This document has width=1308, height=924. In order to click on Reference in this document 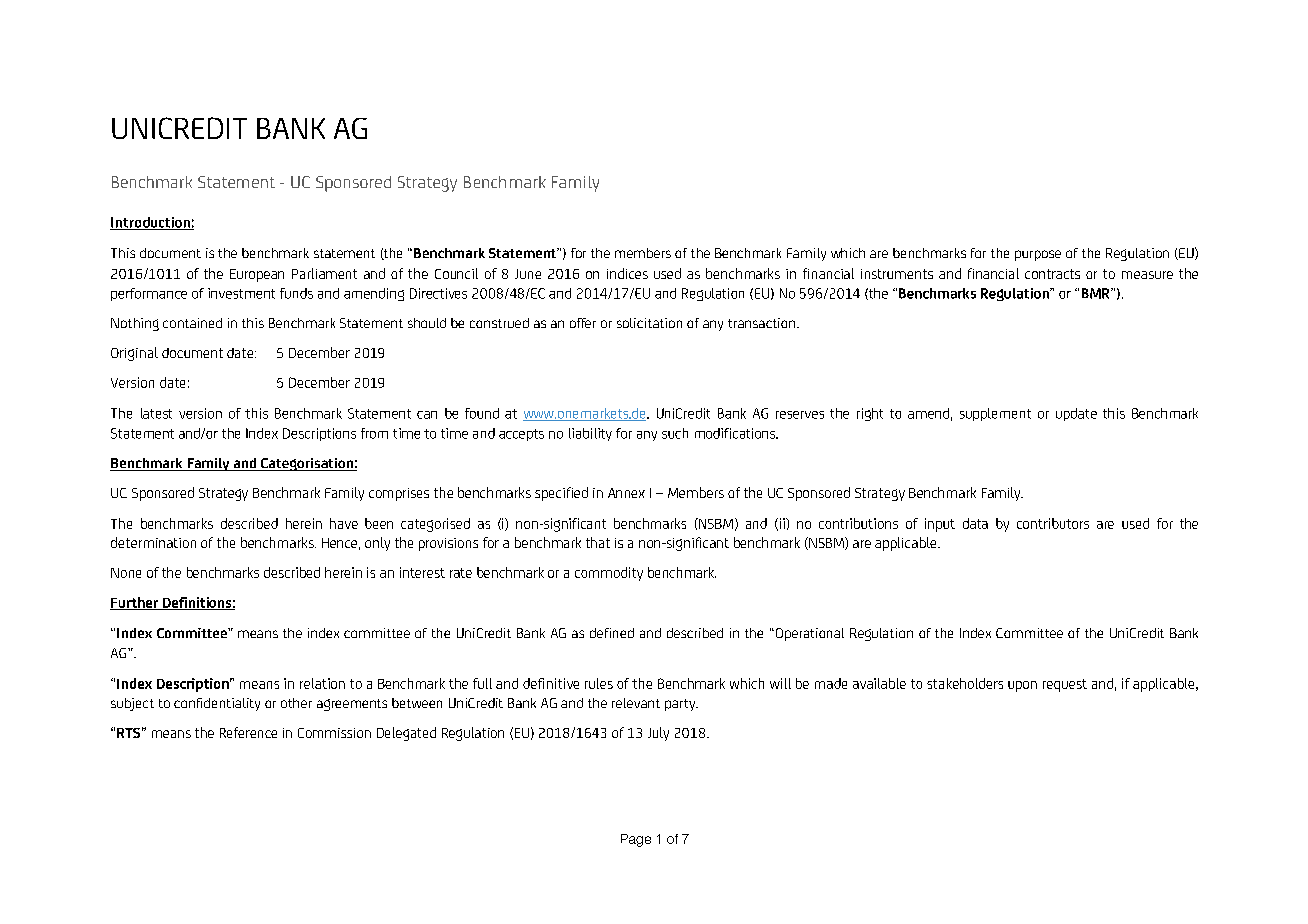, I will do `click(248, 732)`.
